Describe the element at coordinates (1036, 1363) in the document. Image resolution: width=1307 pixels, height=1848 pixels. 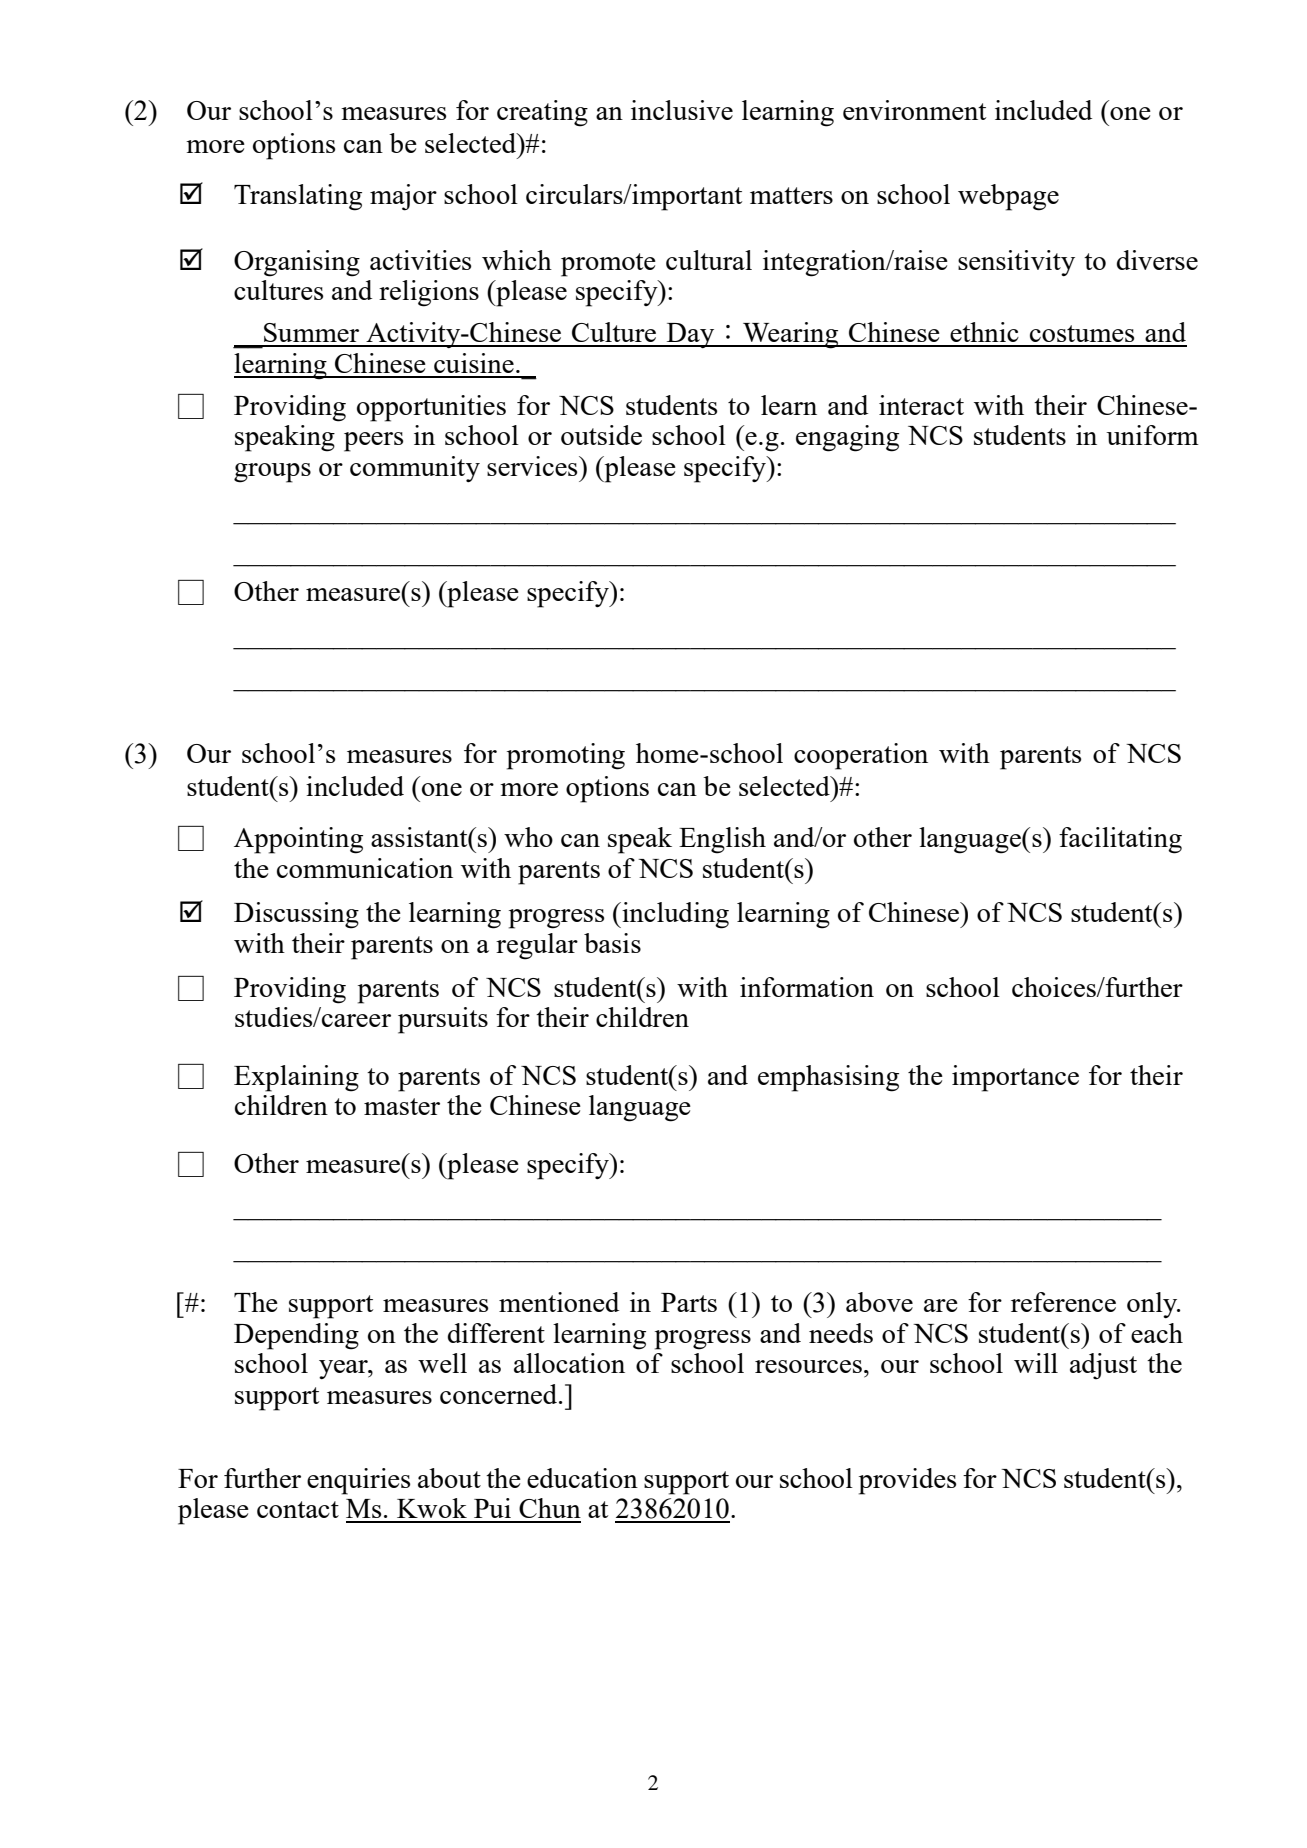
I see `will` at that location.
